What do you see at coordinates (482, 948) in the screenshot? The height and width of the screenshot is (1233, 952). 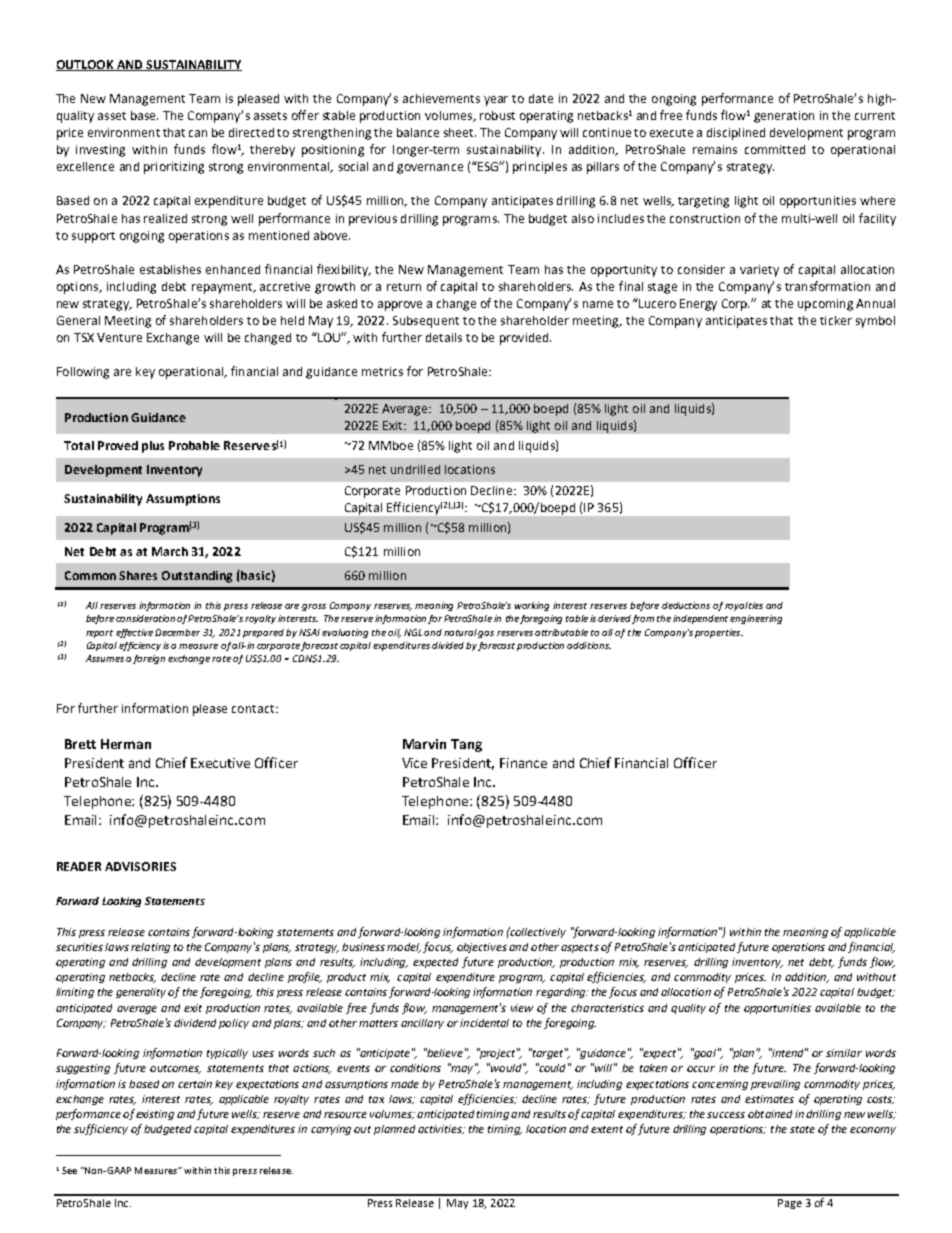 I see `objectives` at bounding box center [482, 948].
